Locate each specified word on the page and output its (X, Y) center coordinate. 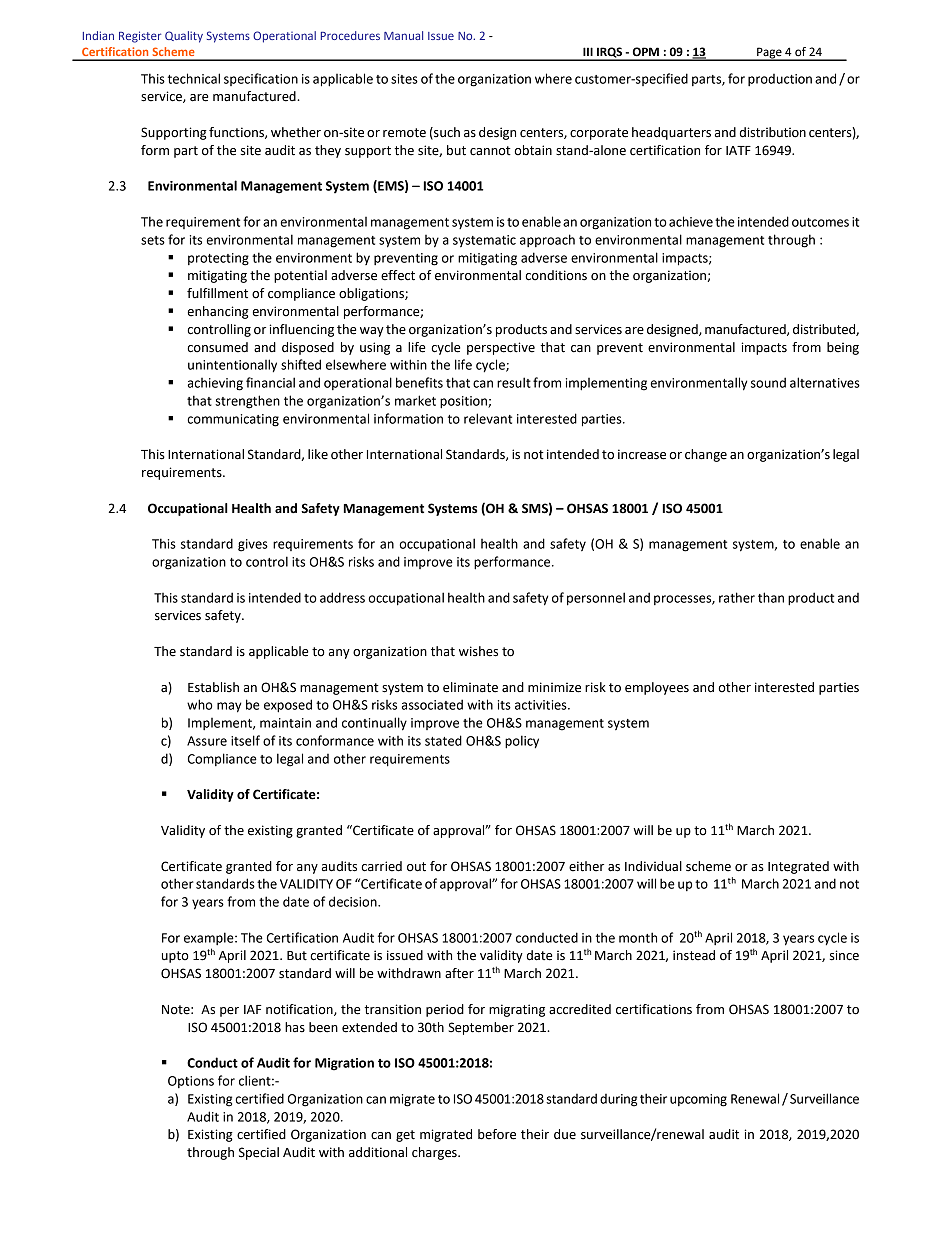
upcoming (698, 1100)
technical (194, 78)
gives (253, 545)
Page (769, 54)
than (771, 597)
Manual (403, 35)
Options (191, 1082)
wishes (478, 651)
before (497, 1134)
